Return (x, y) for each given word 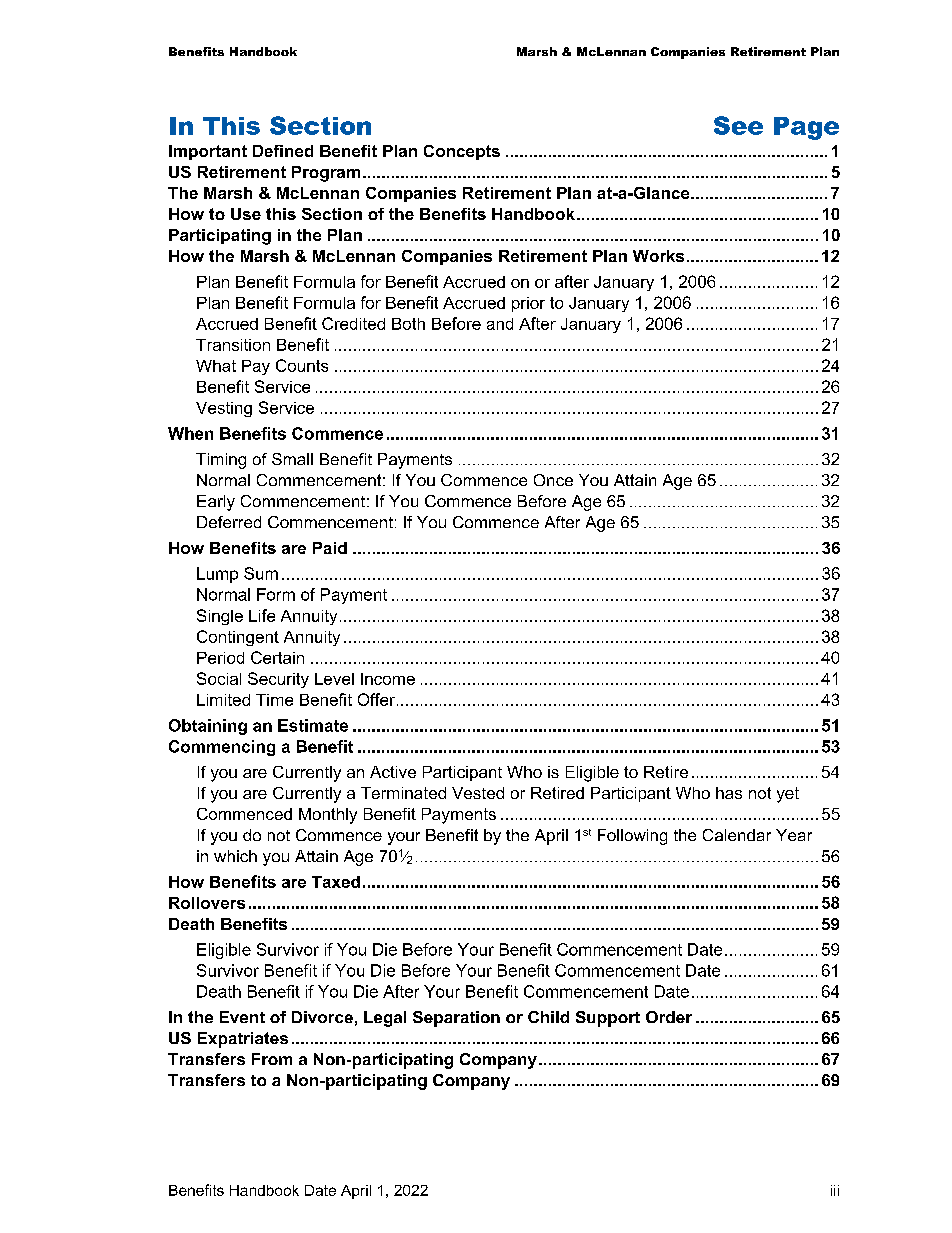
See (738, 125)
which (235, 856)
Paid (330, 548)
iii (835, 1190)
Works (658, 256)
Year (794, 835)
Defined (283, 151)
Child (548, 1017)
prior (528, 304)
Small (292, 459)
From (272, 1059)
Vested (478, 793)
